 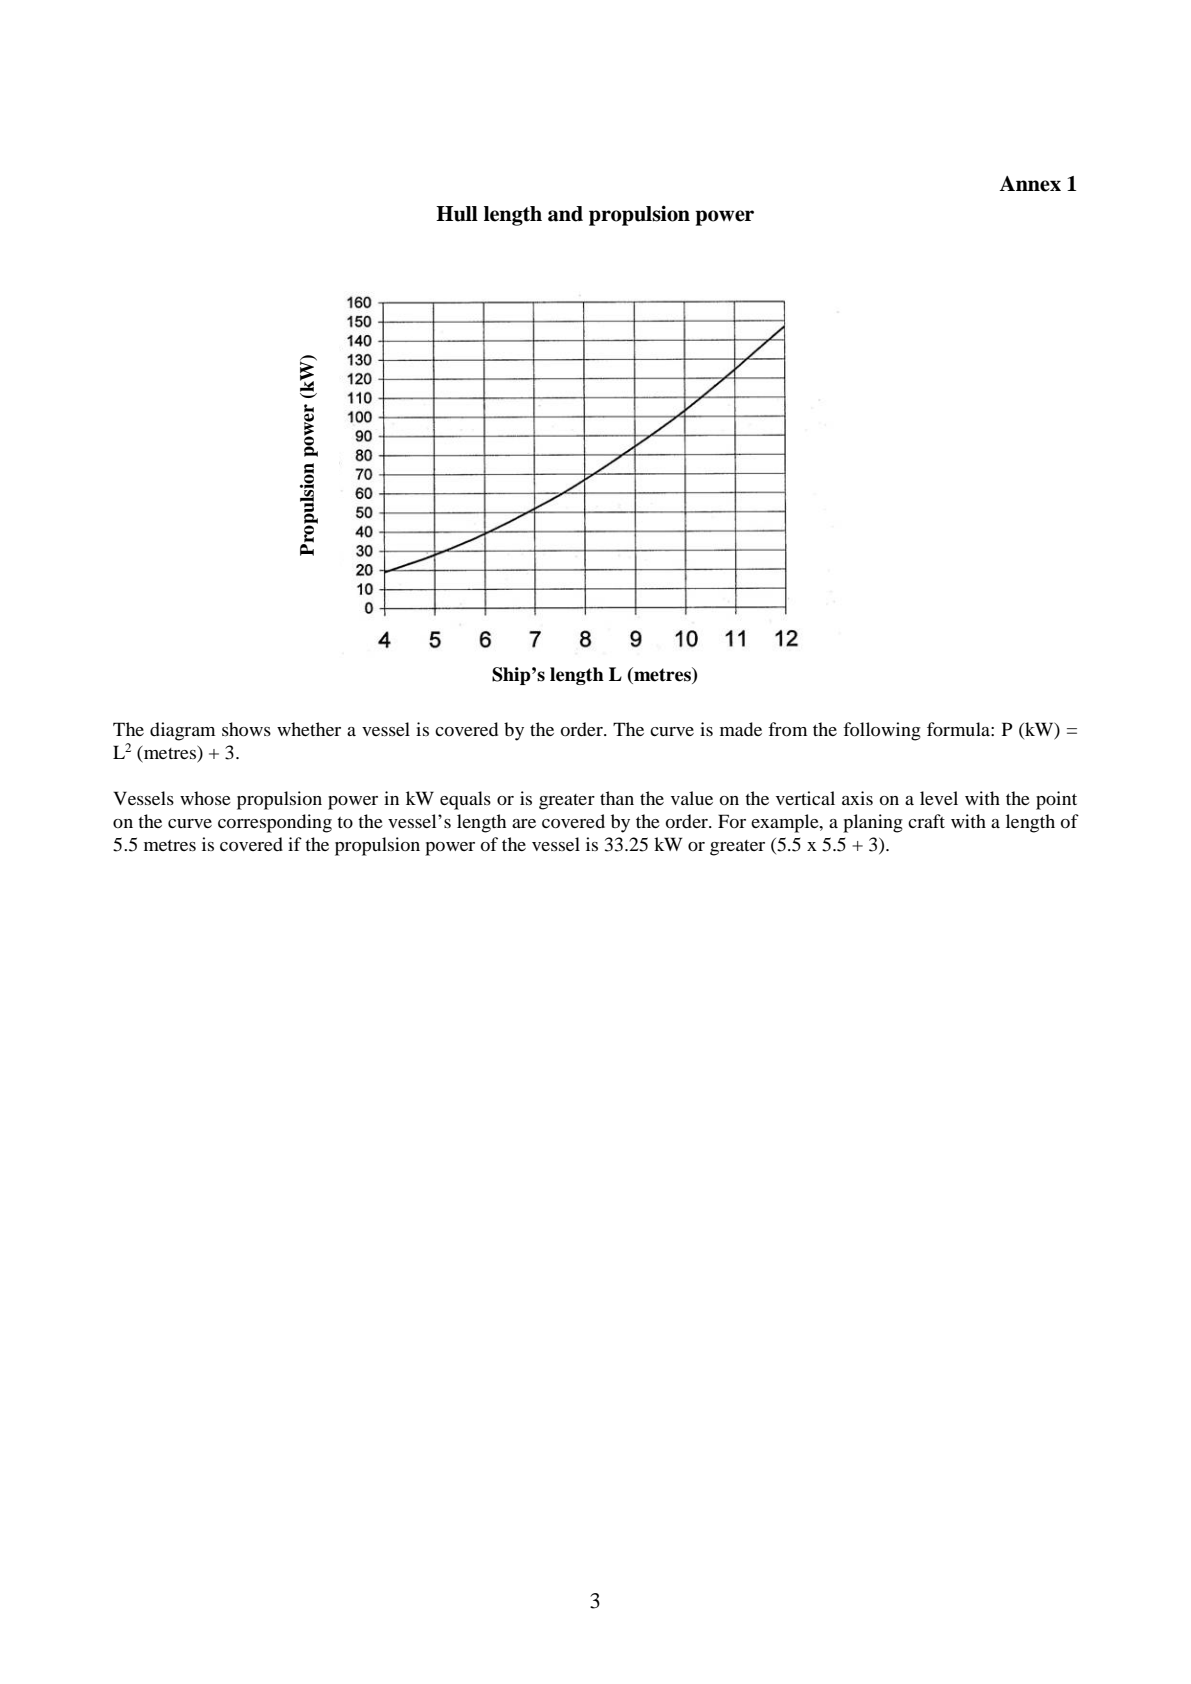 I want to click on Annex, so click(x=1030, y=184).
